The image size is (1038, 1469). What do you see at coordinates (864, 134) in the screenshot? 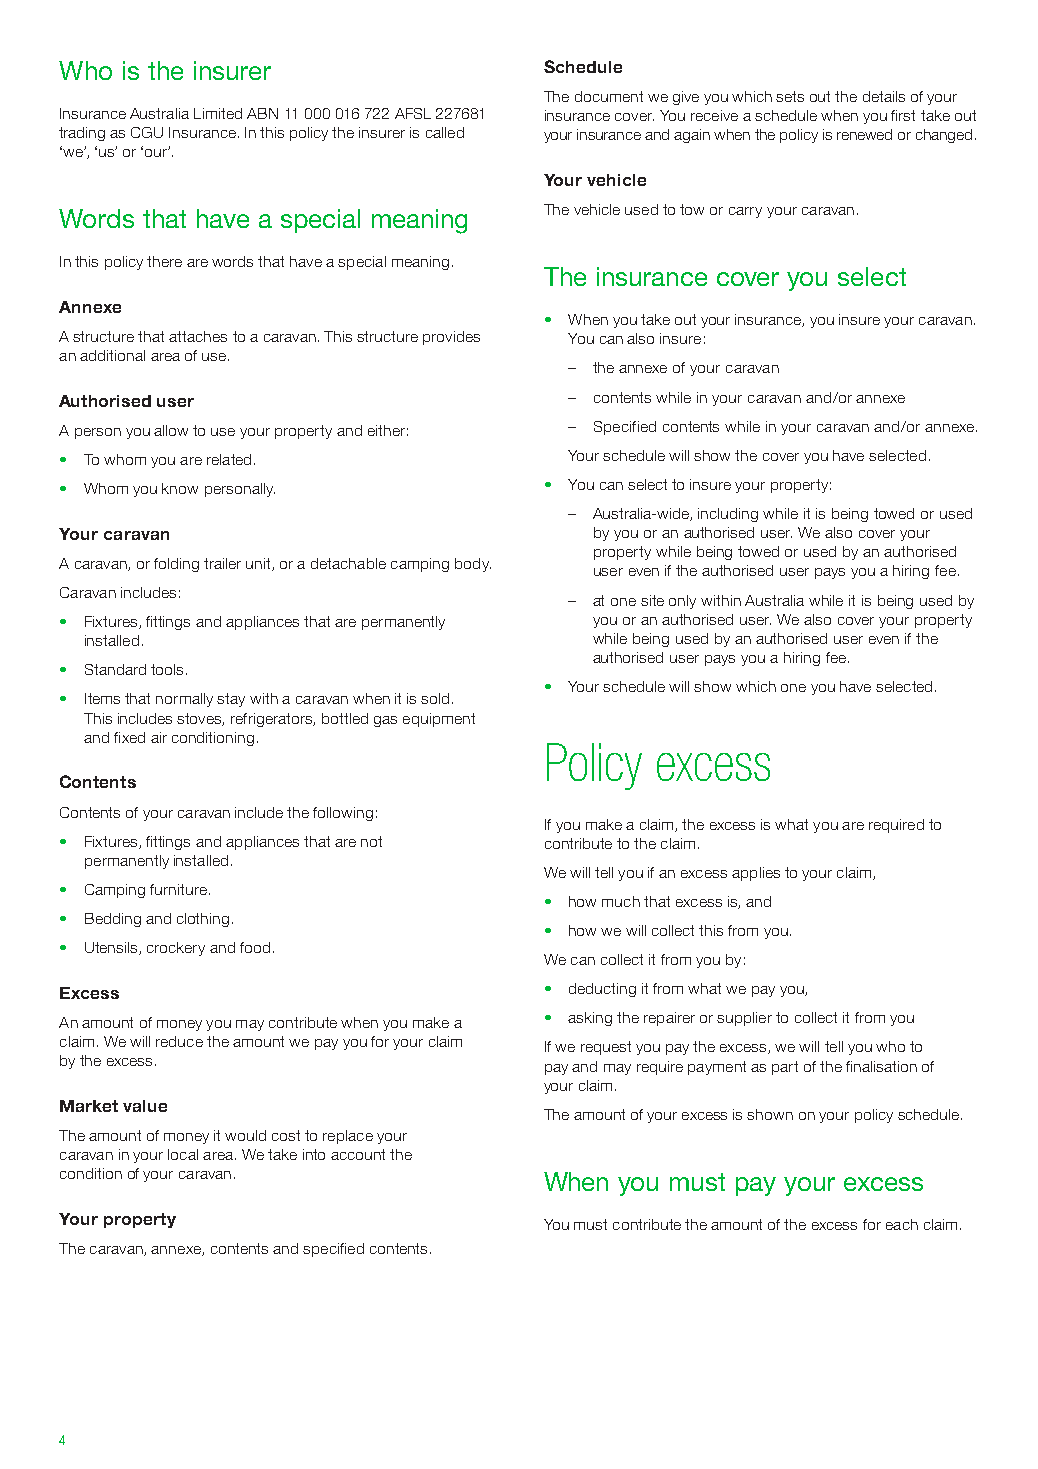
I see `renewed` at bounding box center [864, 134].
